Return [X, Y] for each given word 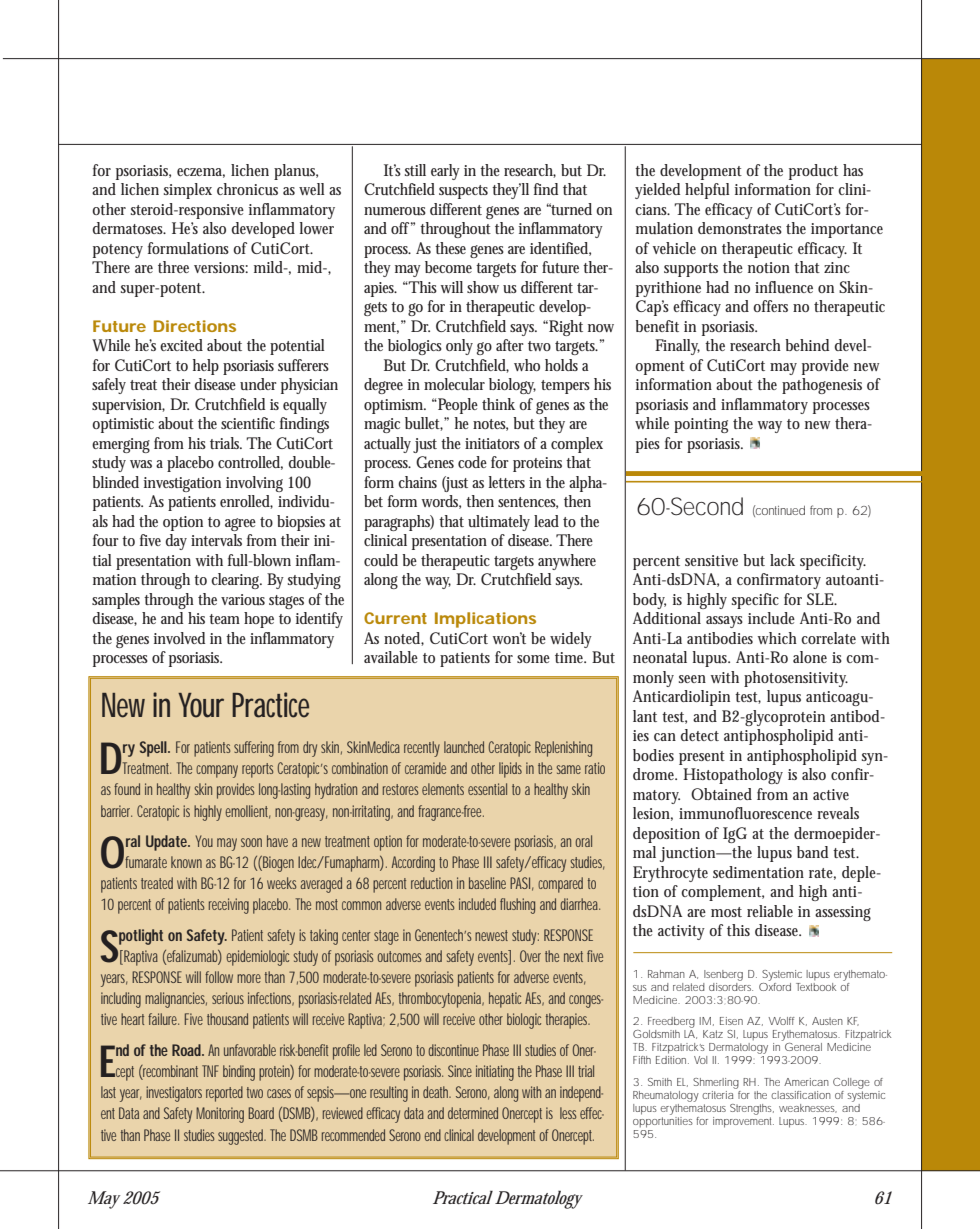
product [813, 172]
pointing [701, 425]
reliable [770, 911]
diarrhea [580, 904]
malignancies [176, 1000]
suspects [463, 192]
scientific [248, 423]
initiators [492, 443]
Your [201, 705]
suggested [242, 1137]
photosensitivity [796, 679]
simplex [188, 191]
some [533, 659]
